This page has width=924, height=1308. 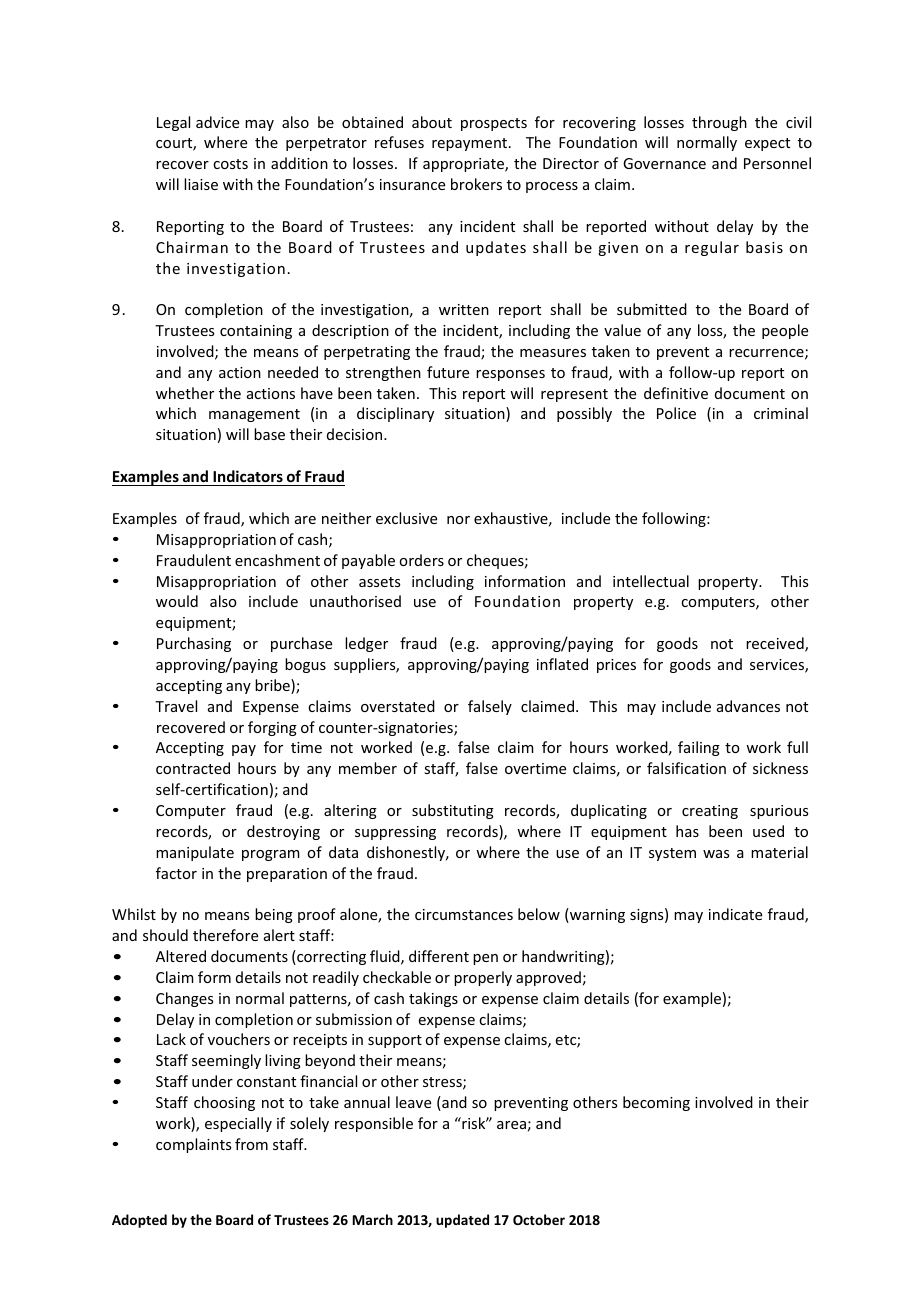 I want to click on was, so click(x=716, y=854).
